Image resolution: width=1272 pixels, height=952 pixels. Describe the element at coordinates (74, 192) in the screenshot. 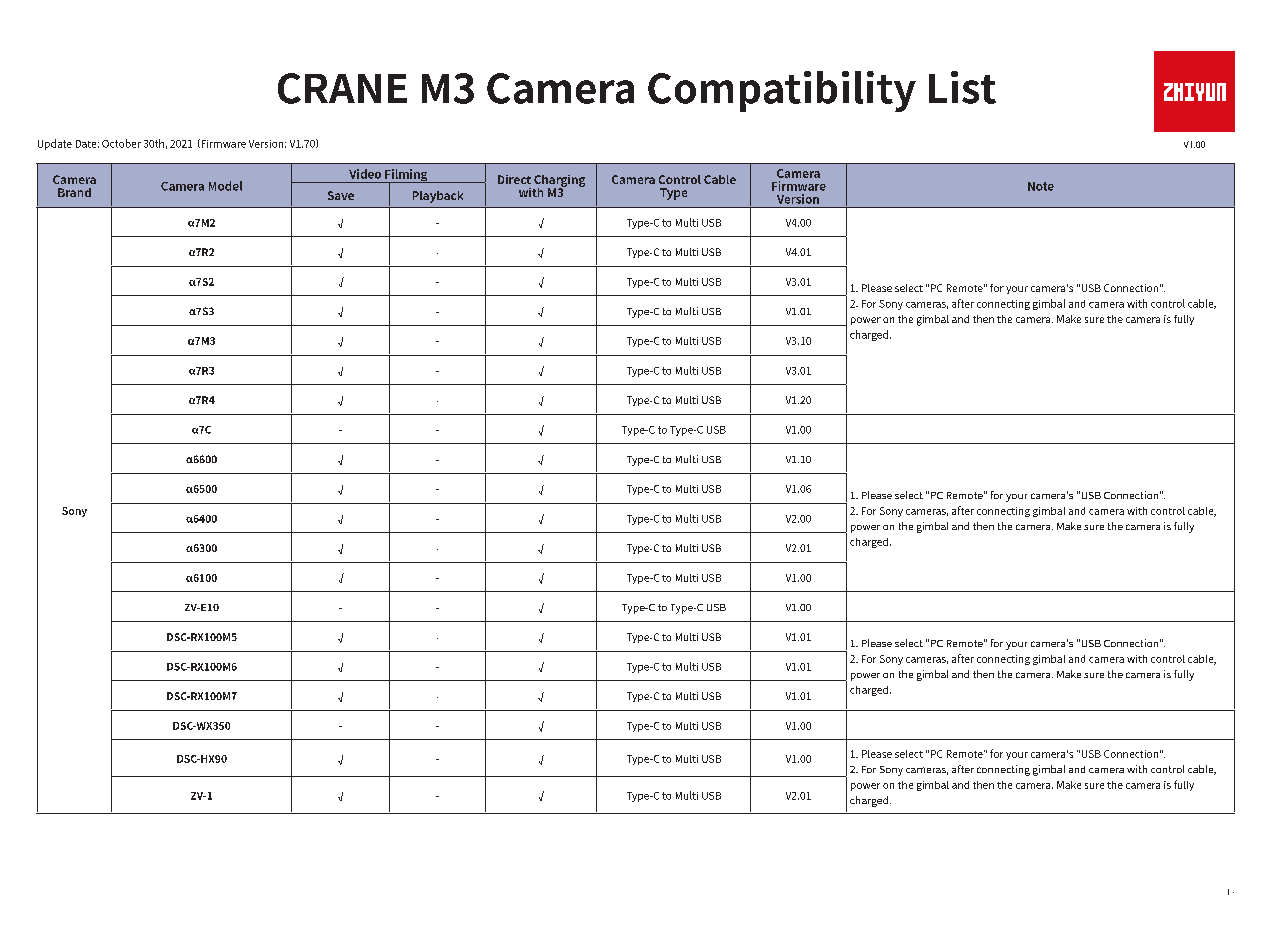

I see `Brand` at that location.
